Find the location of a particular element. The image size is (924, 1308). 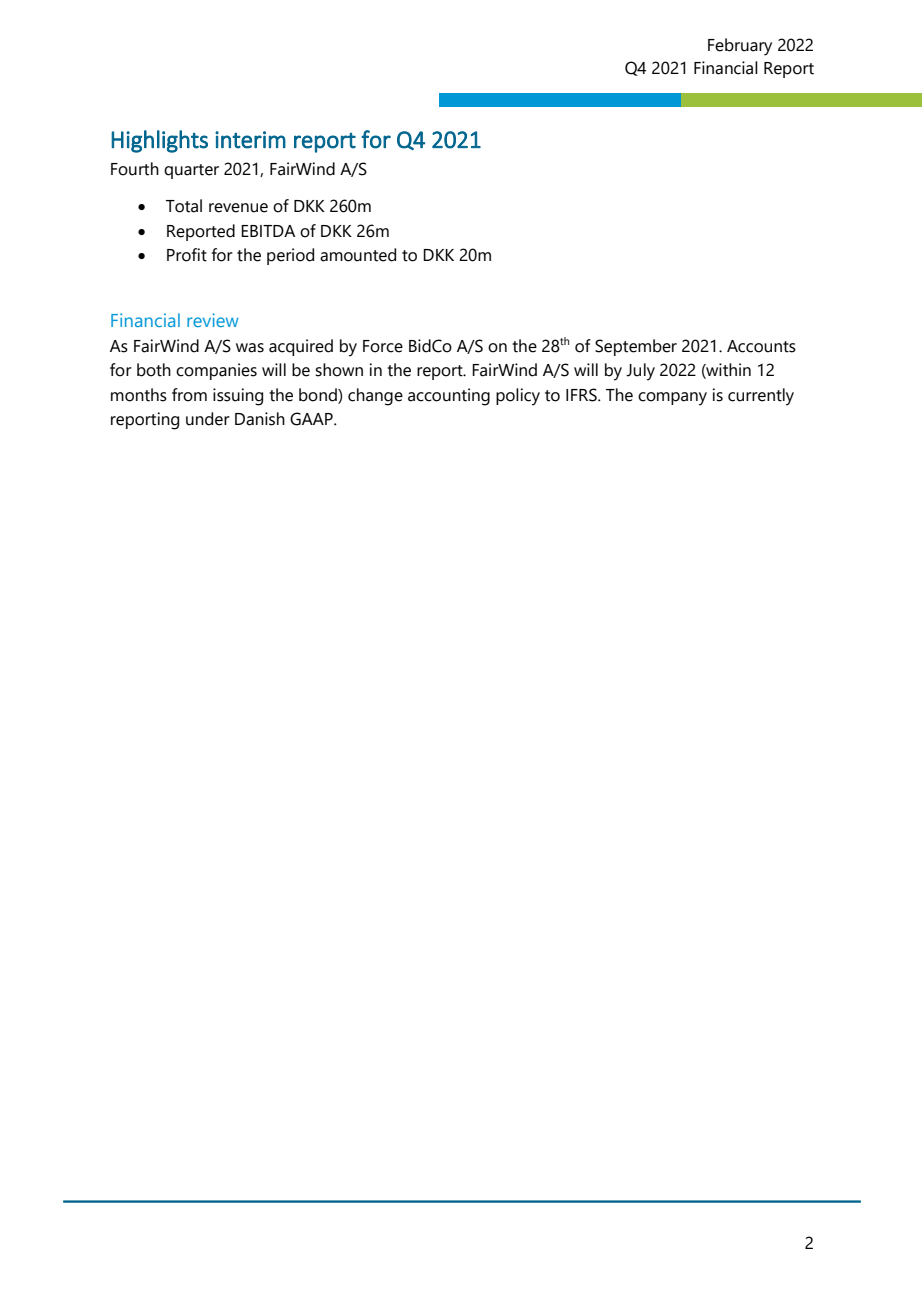

amounted is located at coordinates (358, 255).
